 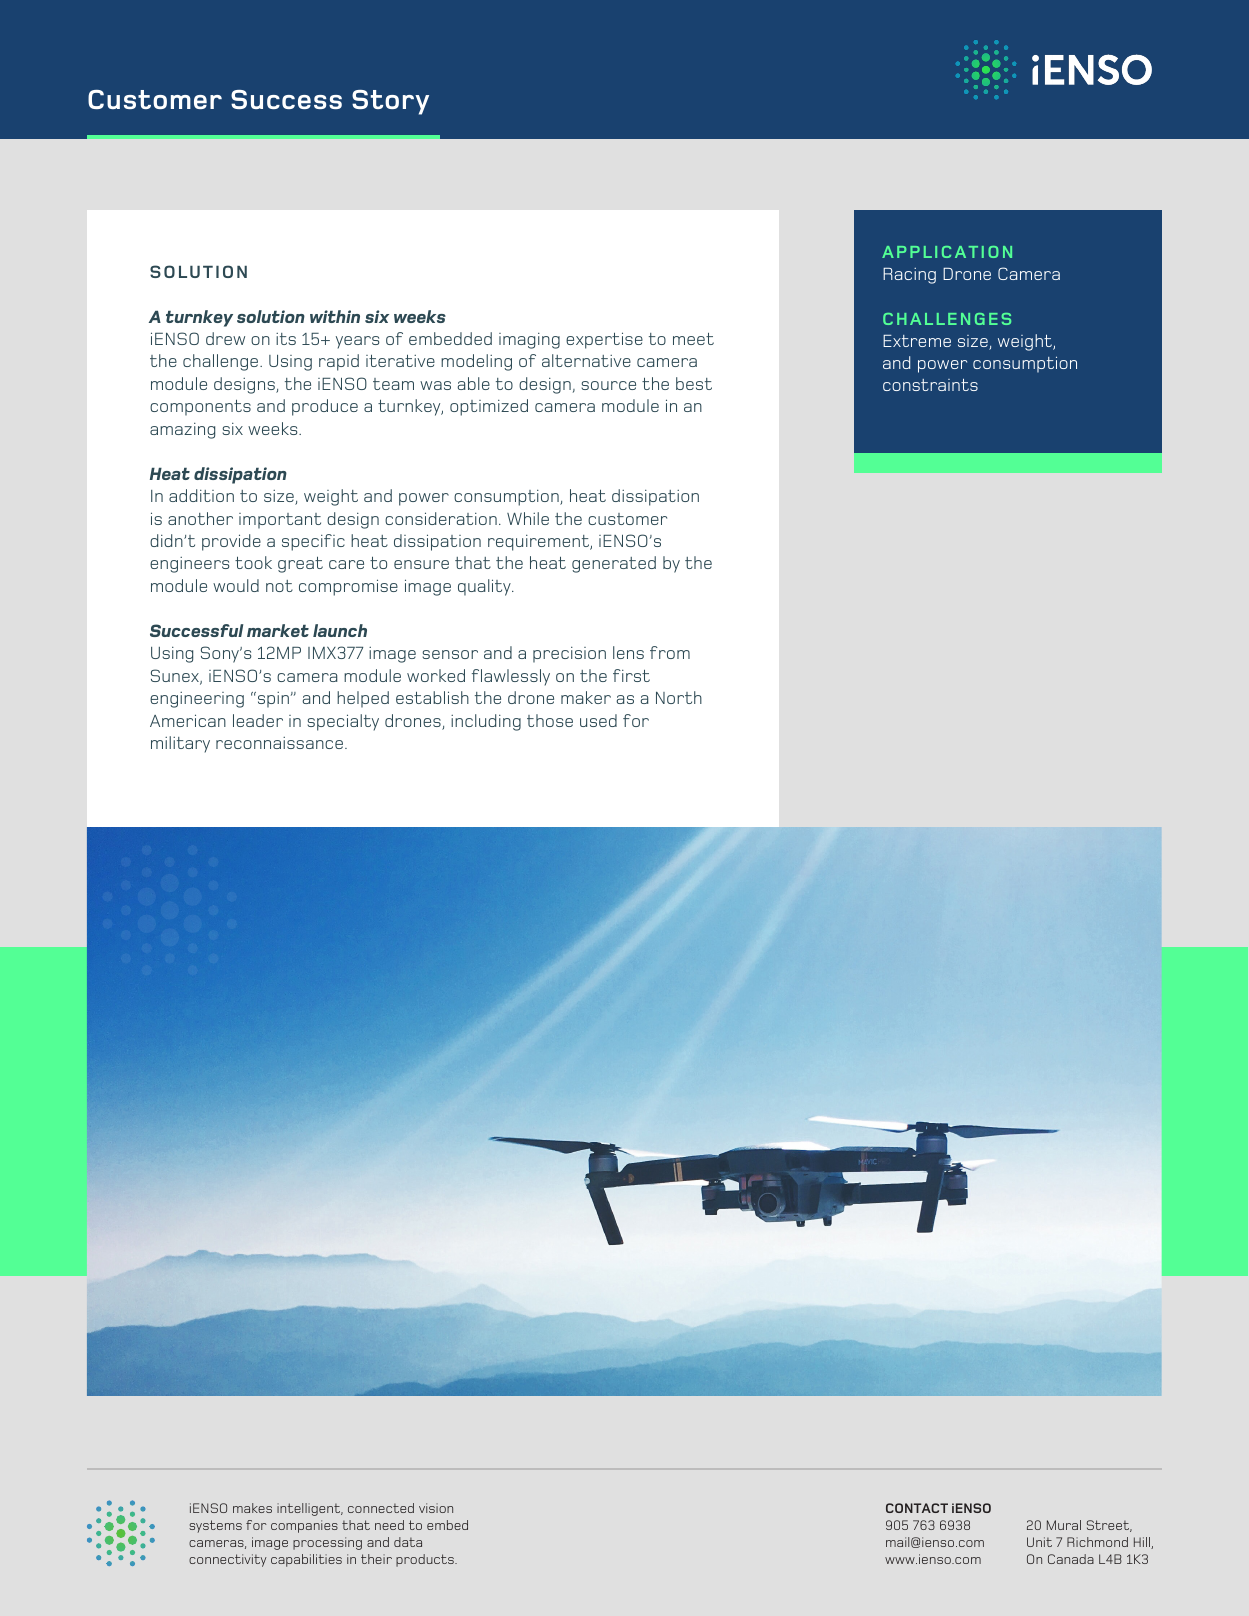 I want to click on North, so click(x=679, y=697).
